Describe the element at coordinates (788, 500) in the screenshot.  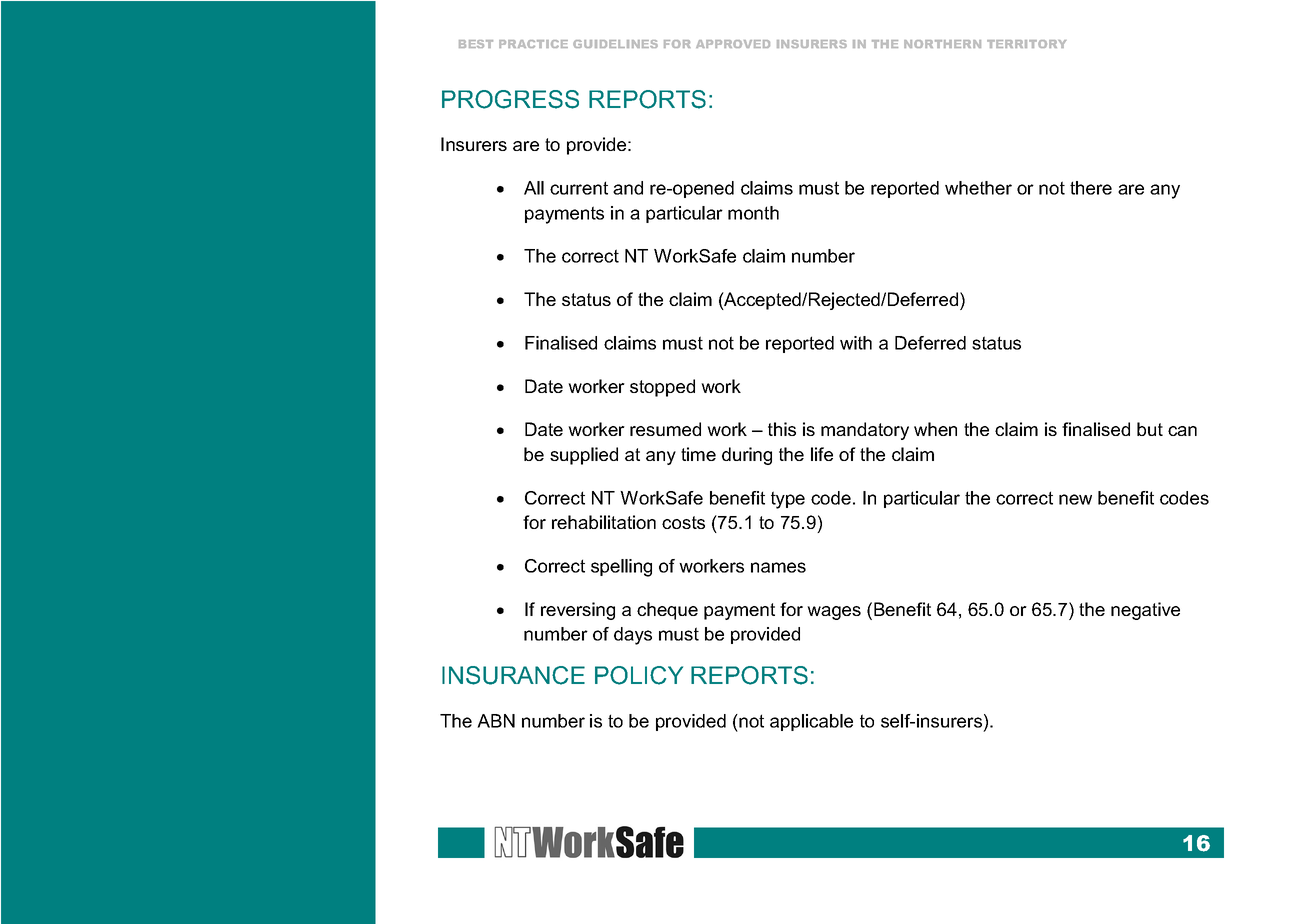
I see `type` at that location.
